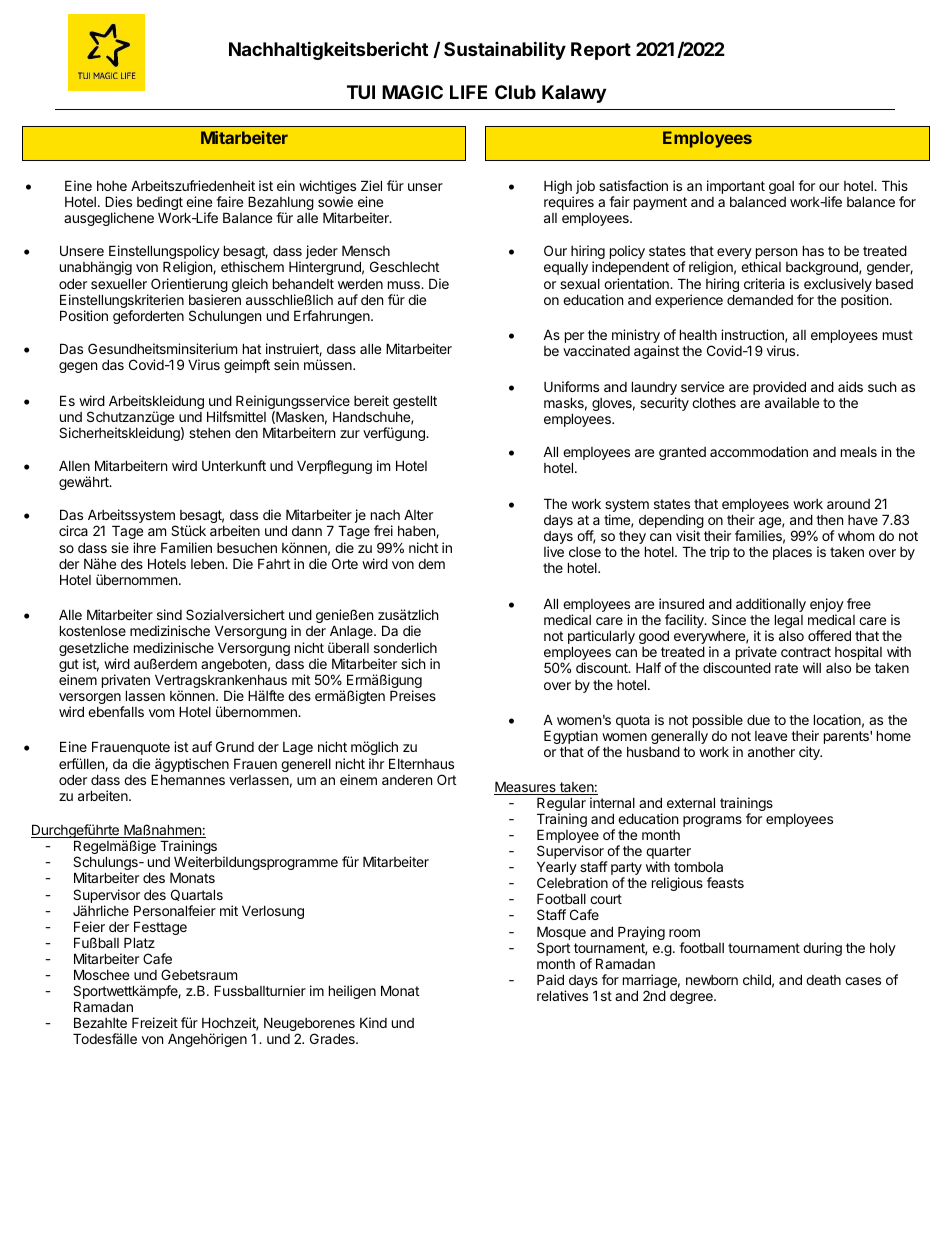 The height and width of the screenshot is (1233, 952). Describe the element at coordinates (806, 652) in the screenshot. I see `contract` at that location.
